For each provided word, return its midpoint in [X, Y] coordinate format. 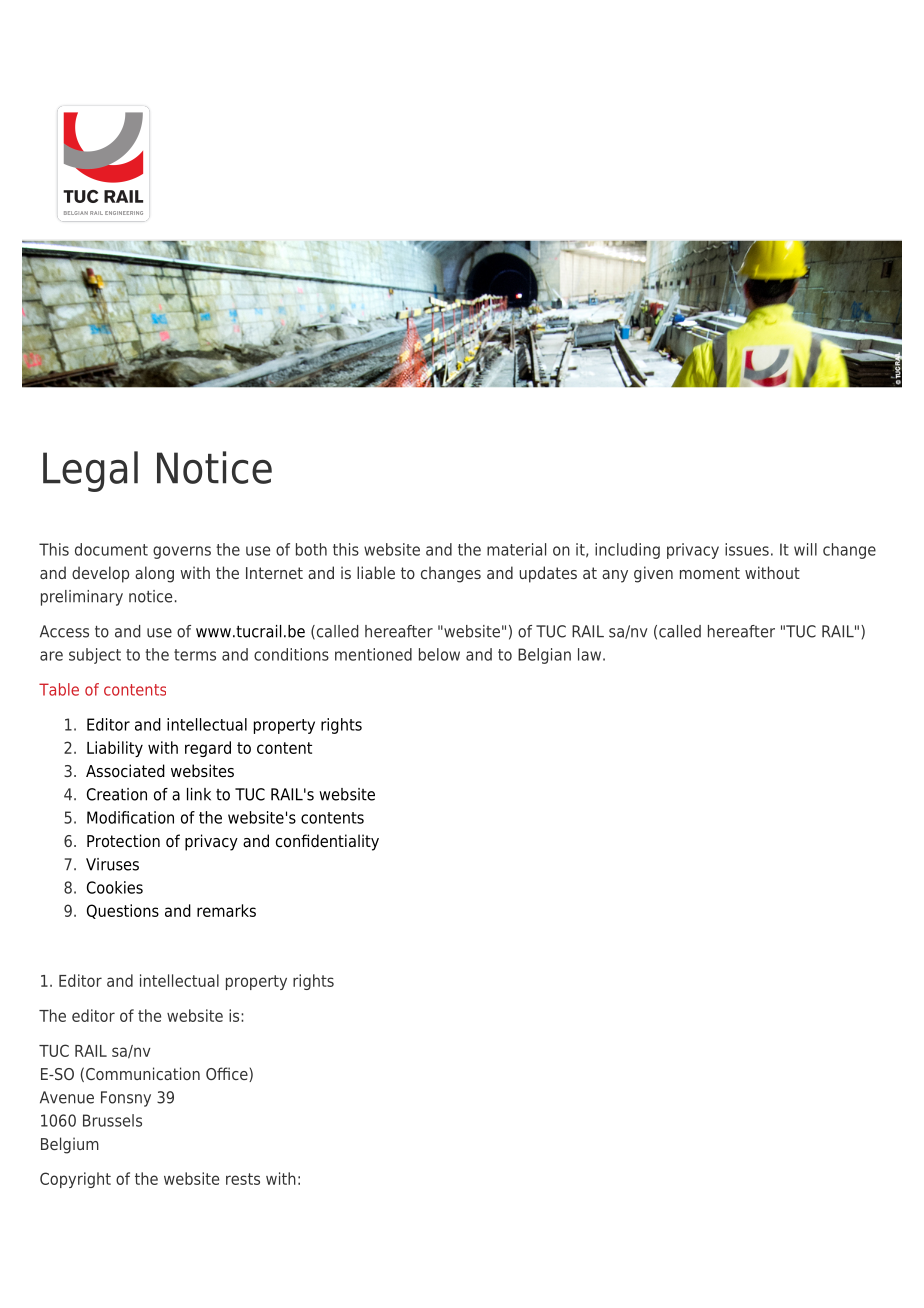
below [439, 654]
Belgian [544, 656]
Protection [123, 841]
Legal [90, 471]
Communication [143, 1073]
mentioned [373, 654]
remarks [226, 910]
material [516, 549]
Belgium [70, 1145]
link [199, 794]
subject [95, 656]
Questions [123, 911]
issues [747, 549]
